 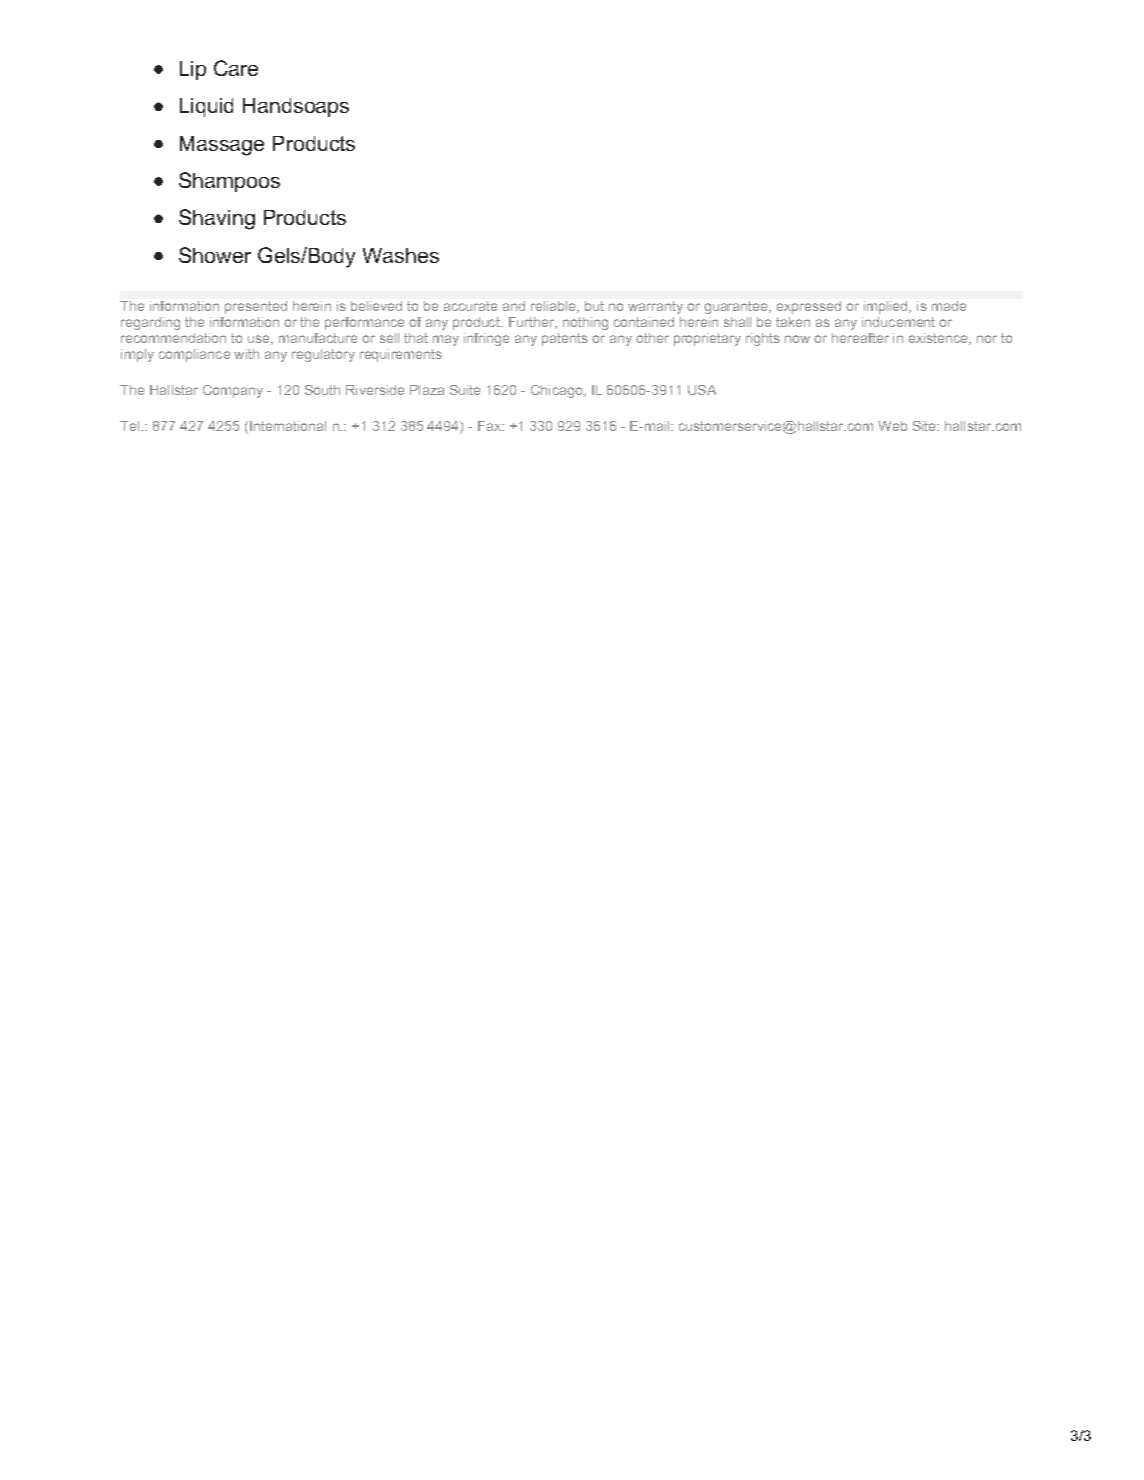 I want to click on International, so click(x=288, y=426).
